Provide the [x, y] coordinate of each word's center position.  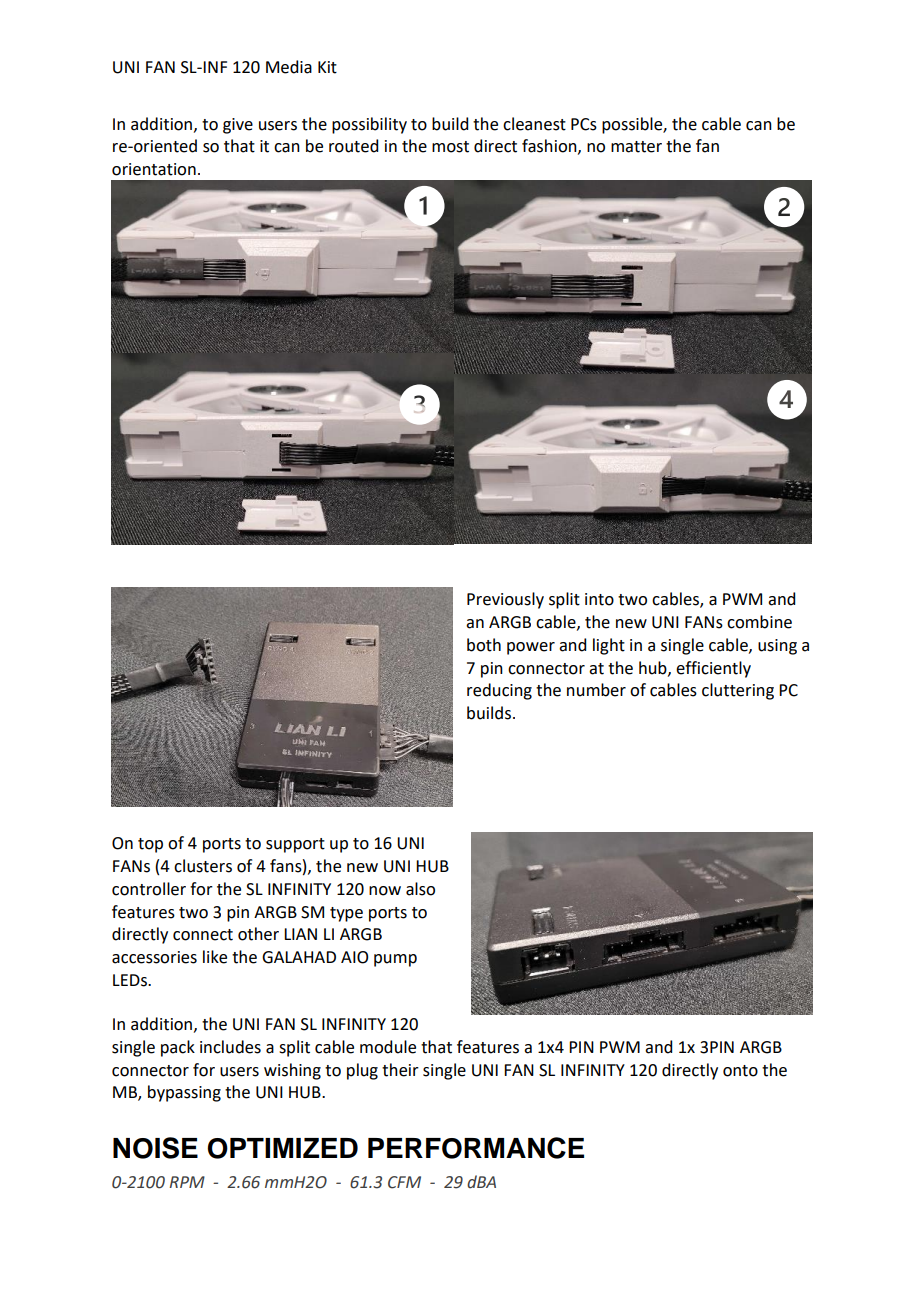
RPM [187, 1182]
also [420, 889]
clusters [203, 866]
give [238, 126]
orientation [154, 169]
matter [636, 147]
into [599, 599]
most [450, 147]
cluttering [738, 691]
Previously [505, 600]
